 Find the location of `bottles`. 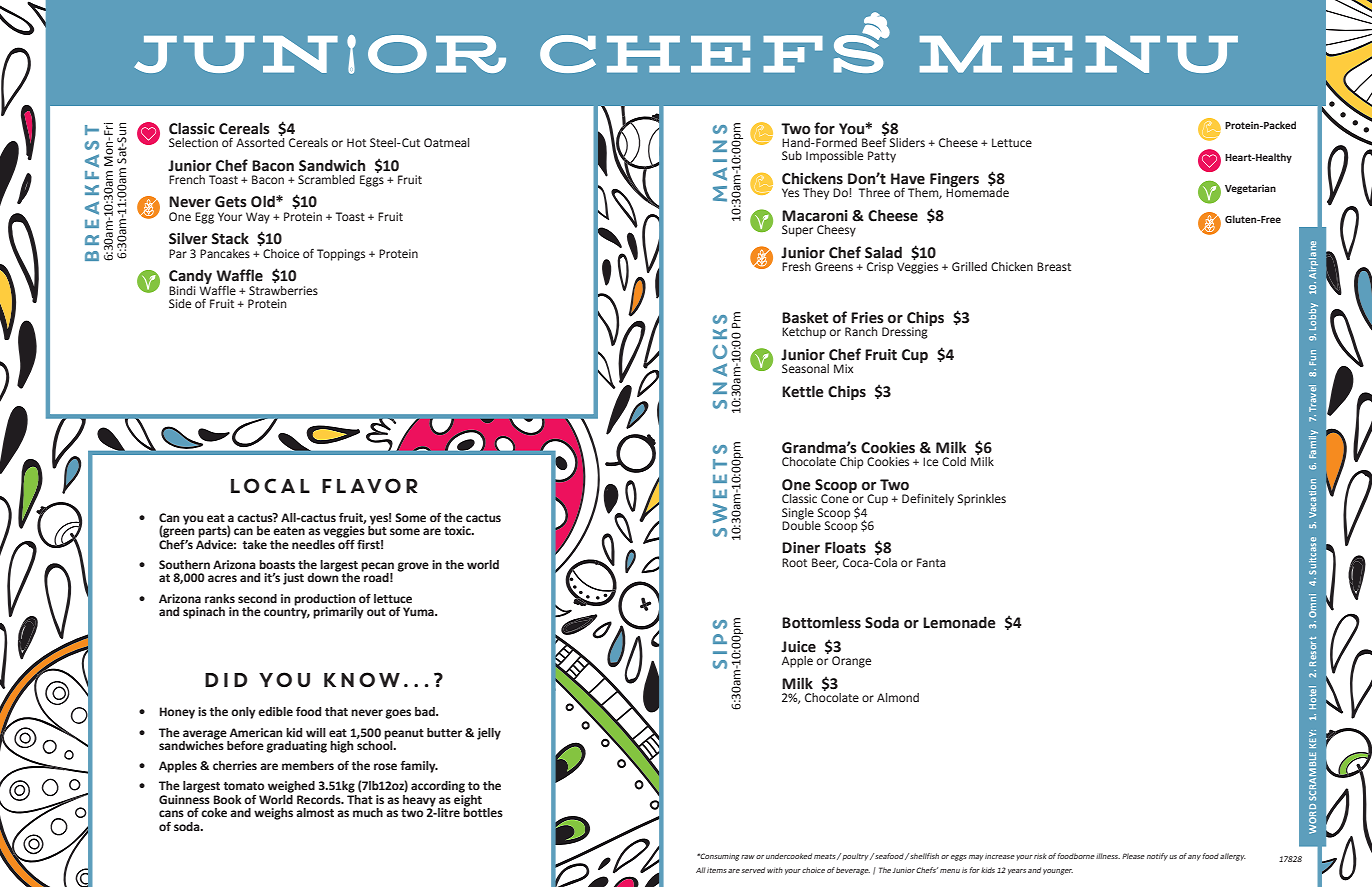

bottles is located at coordinates (483, 811).
